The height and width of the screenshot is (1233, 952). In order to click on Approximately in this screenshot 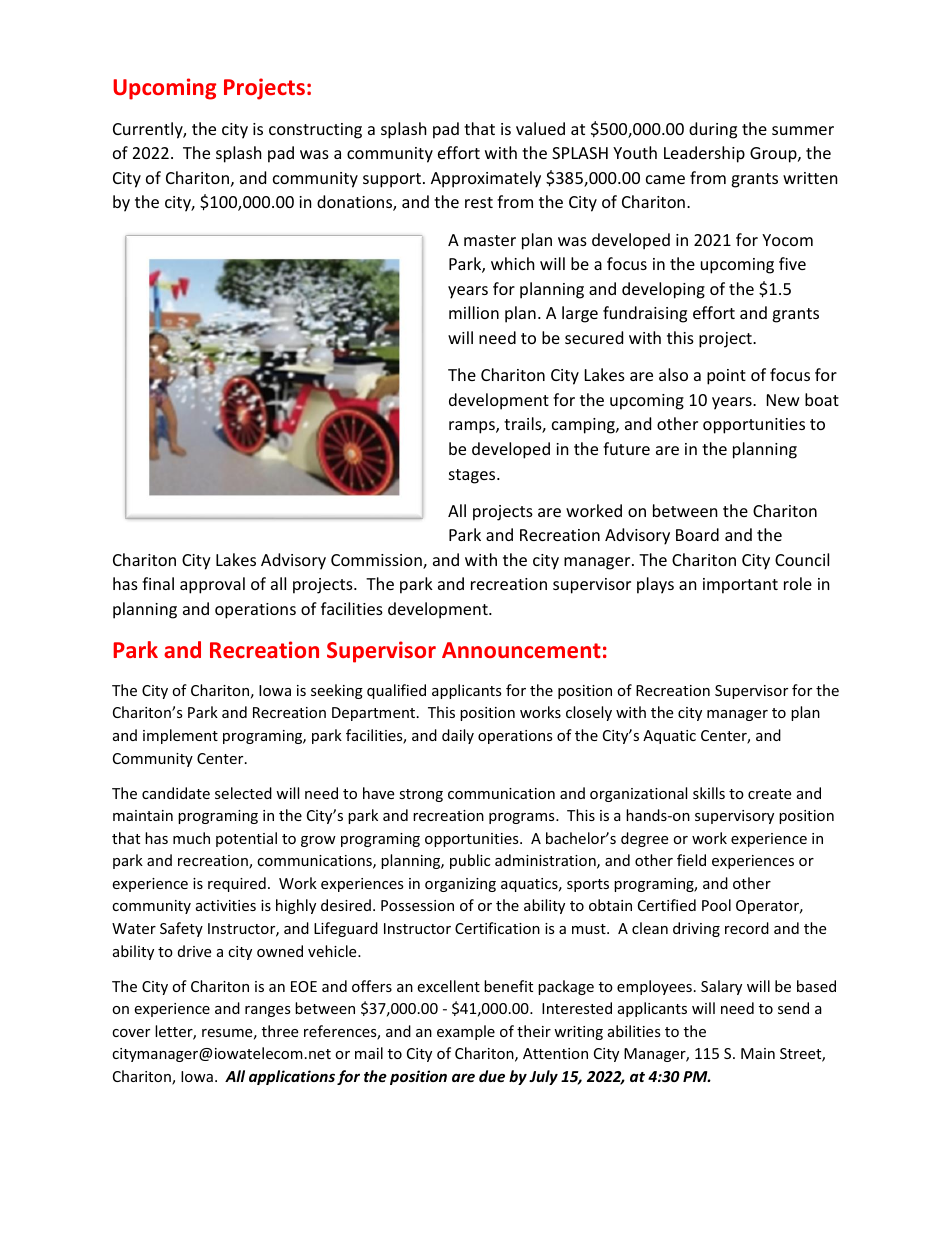, I will do `click(486, 179)`.
